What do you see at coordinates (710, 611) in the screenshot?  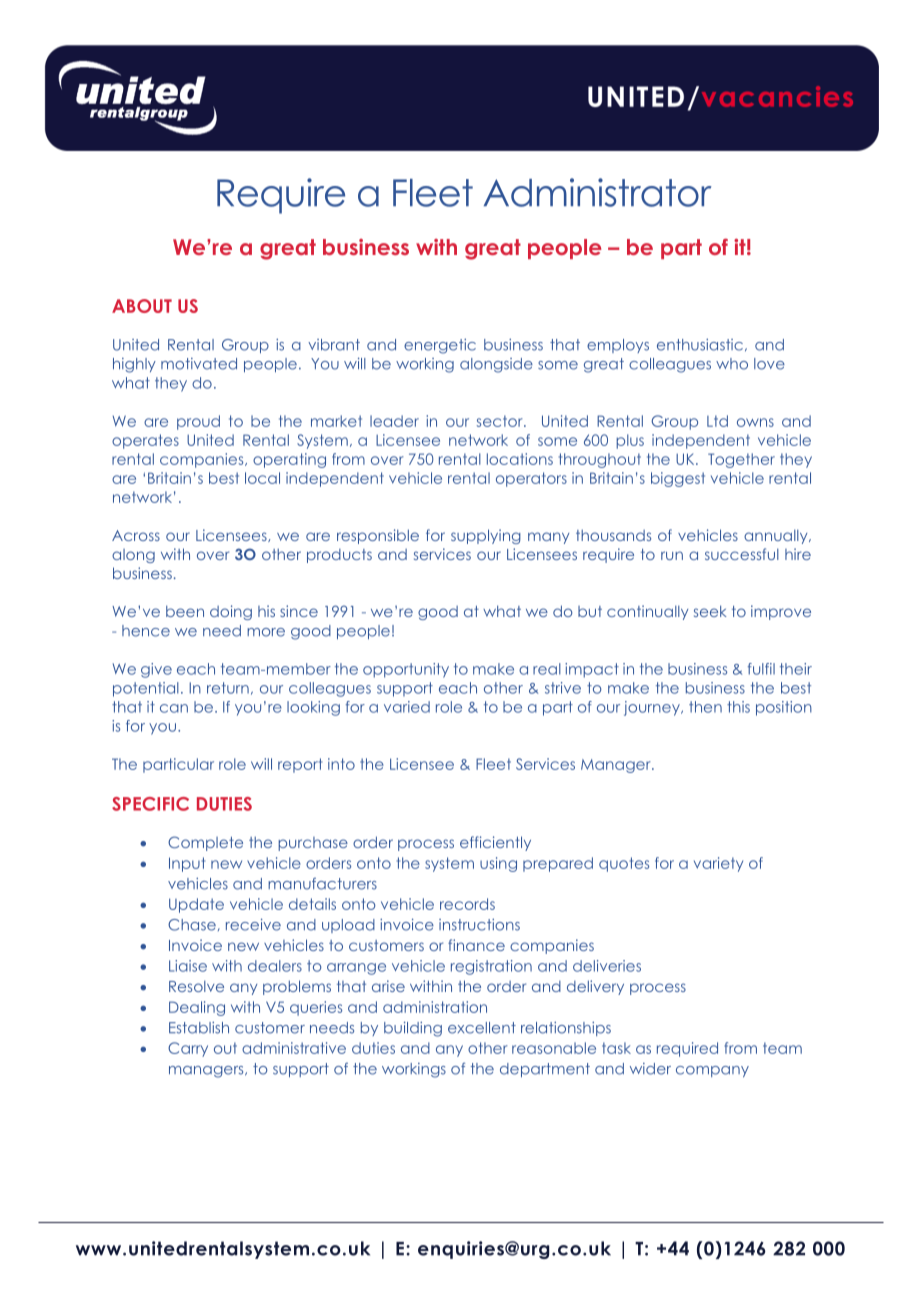 I see `seek` at bounding box center [710, 611].
